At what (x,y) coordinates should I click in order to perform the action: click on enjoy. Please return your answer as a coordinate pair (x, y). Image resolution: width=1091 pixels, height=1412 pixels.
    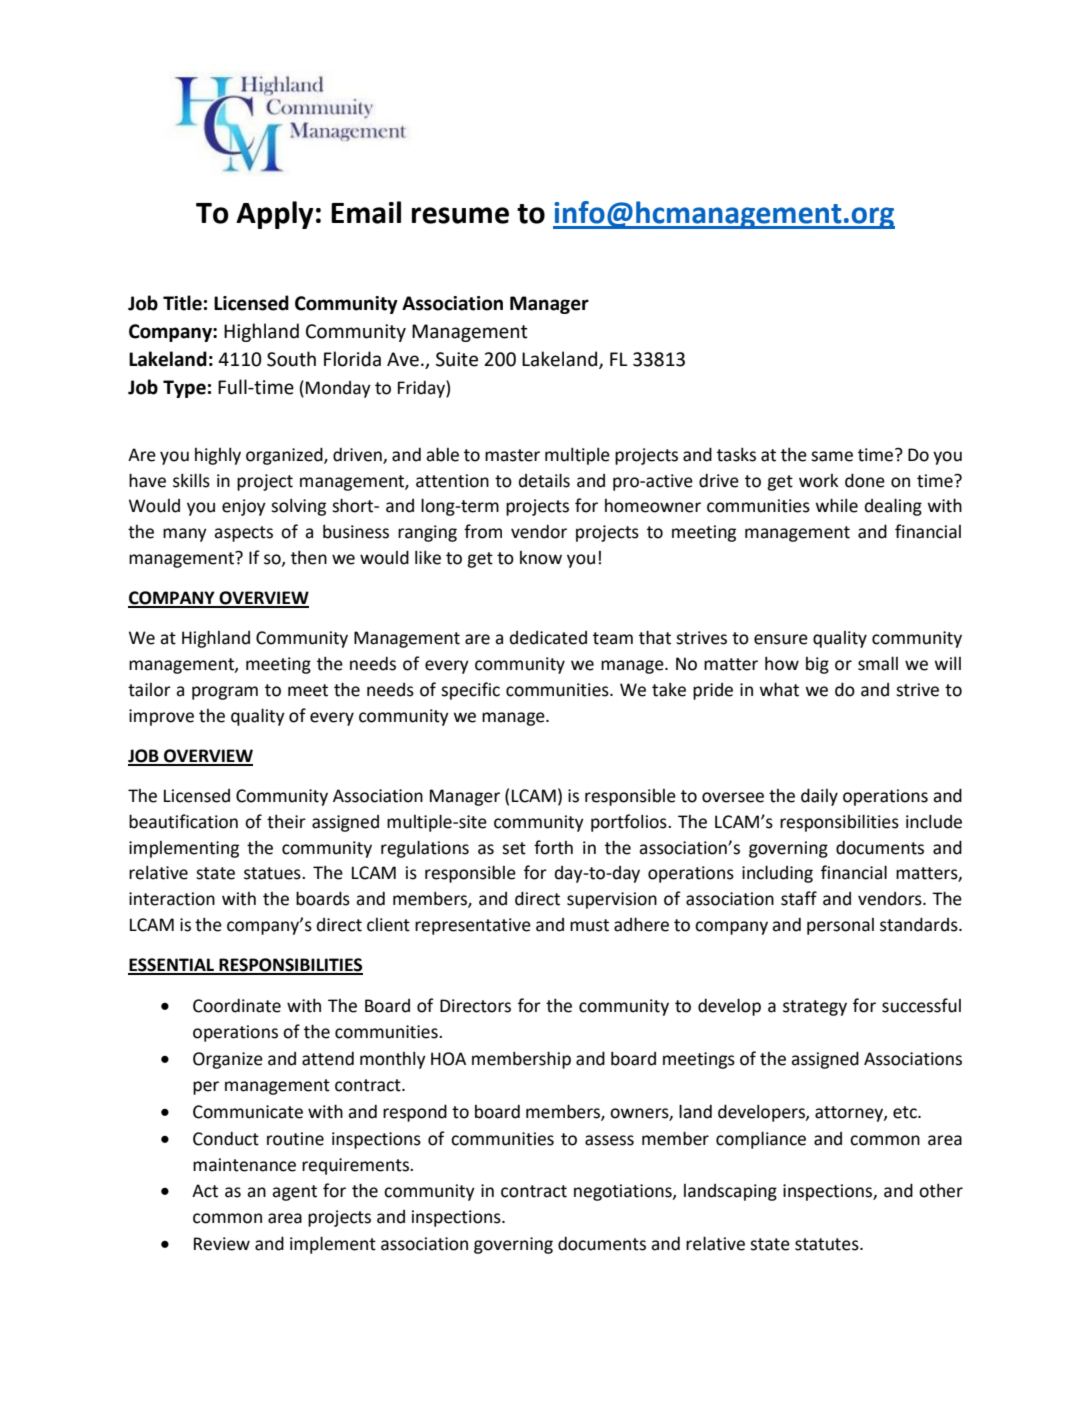
    Looking at the image, I should click on (244, 507).
